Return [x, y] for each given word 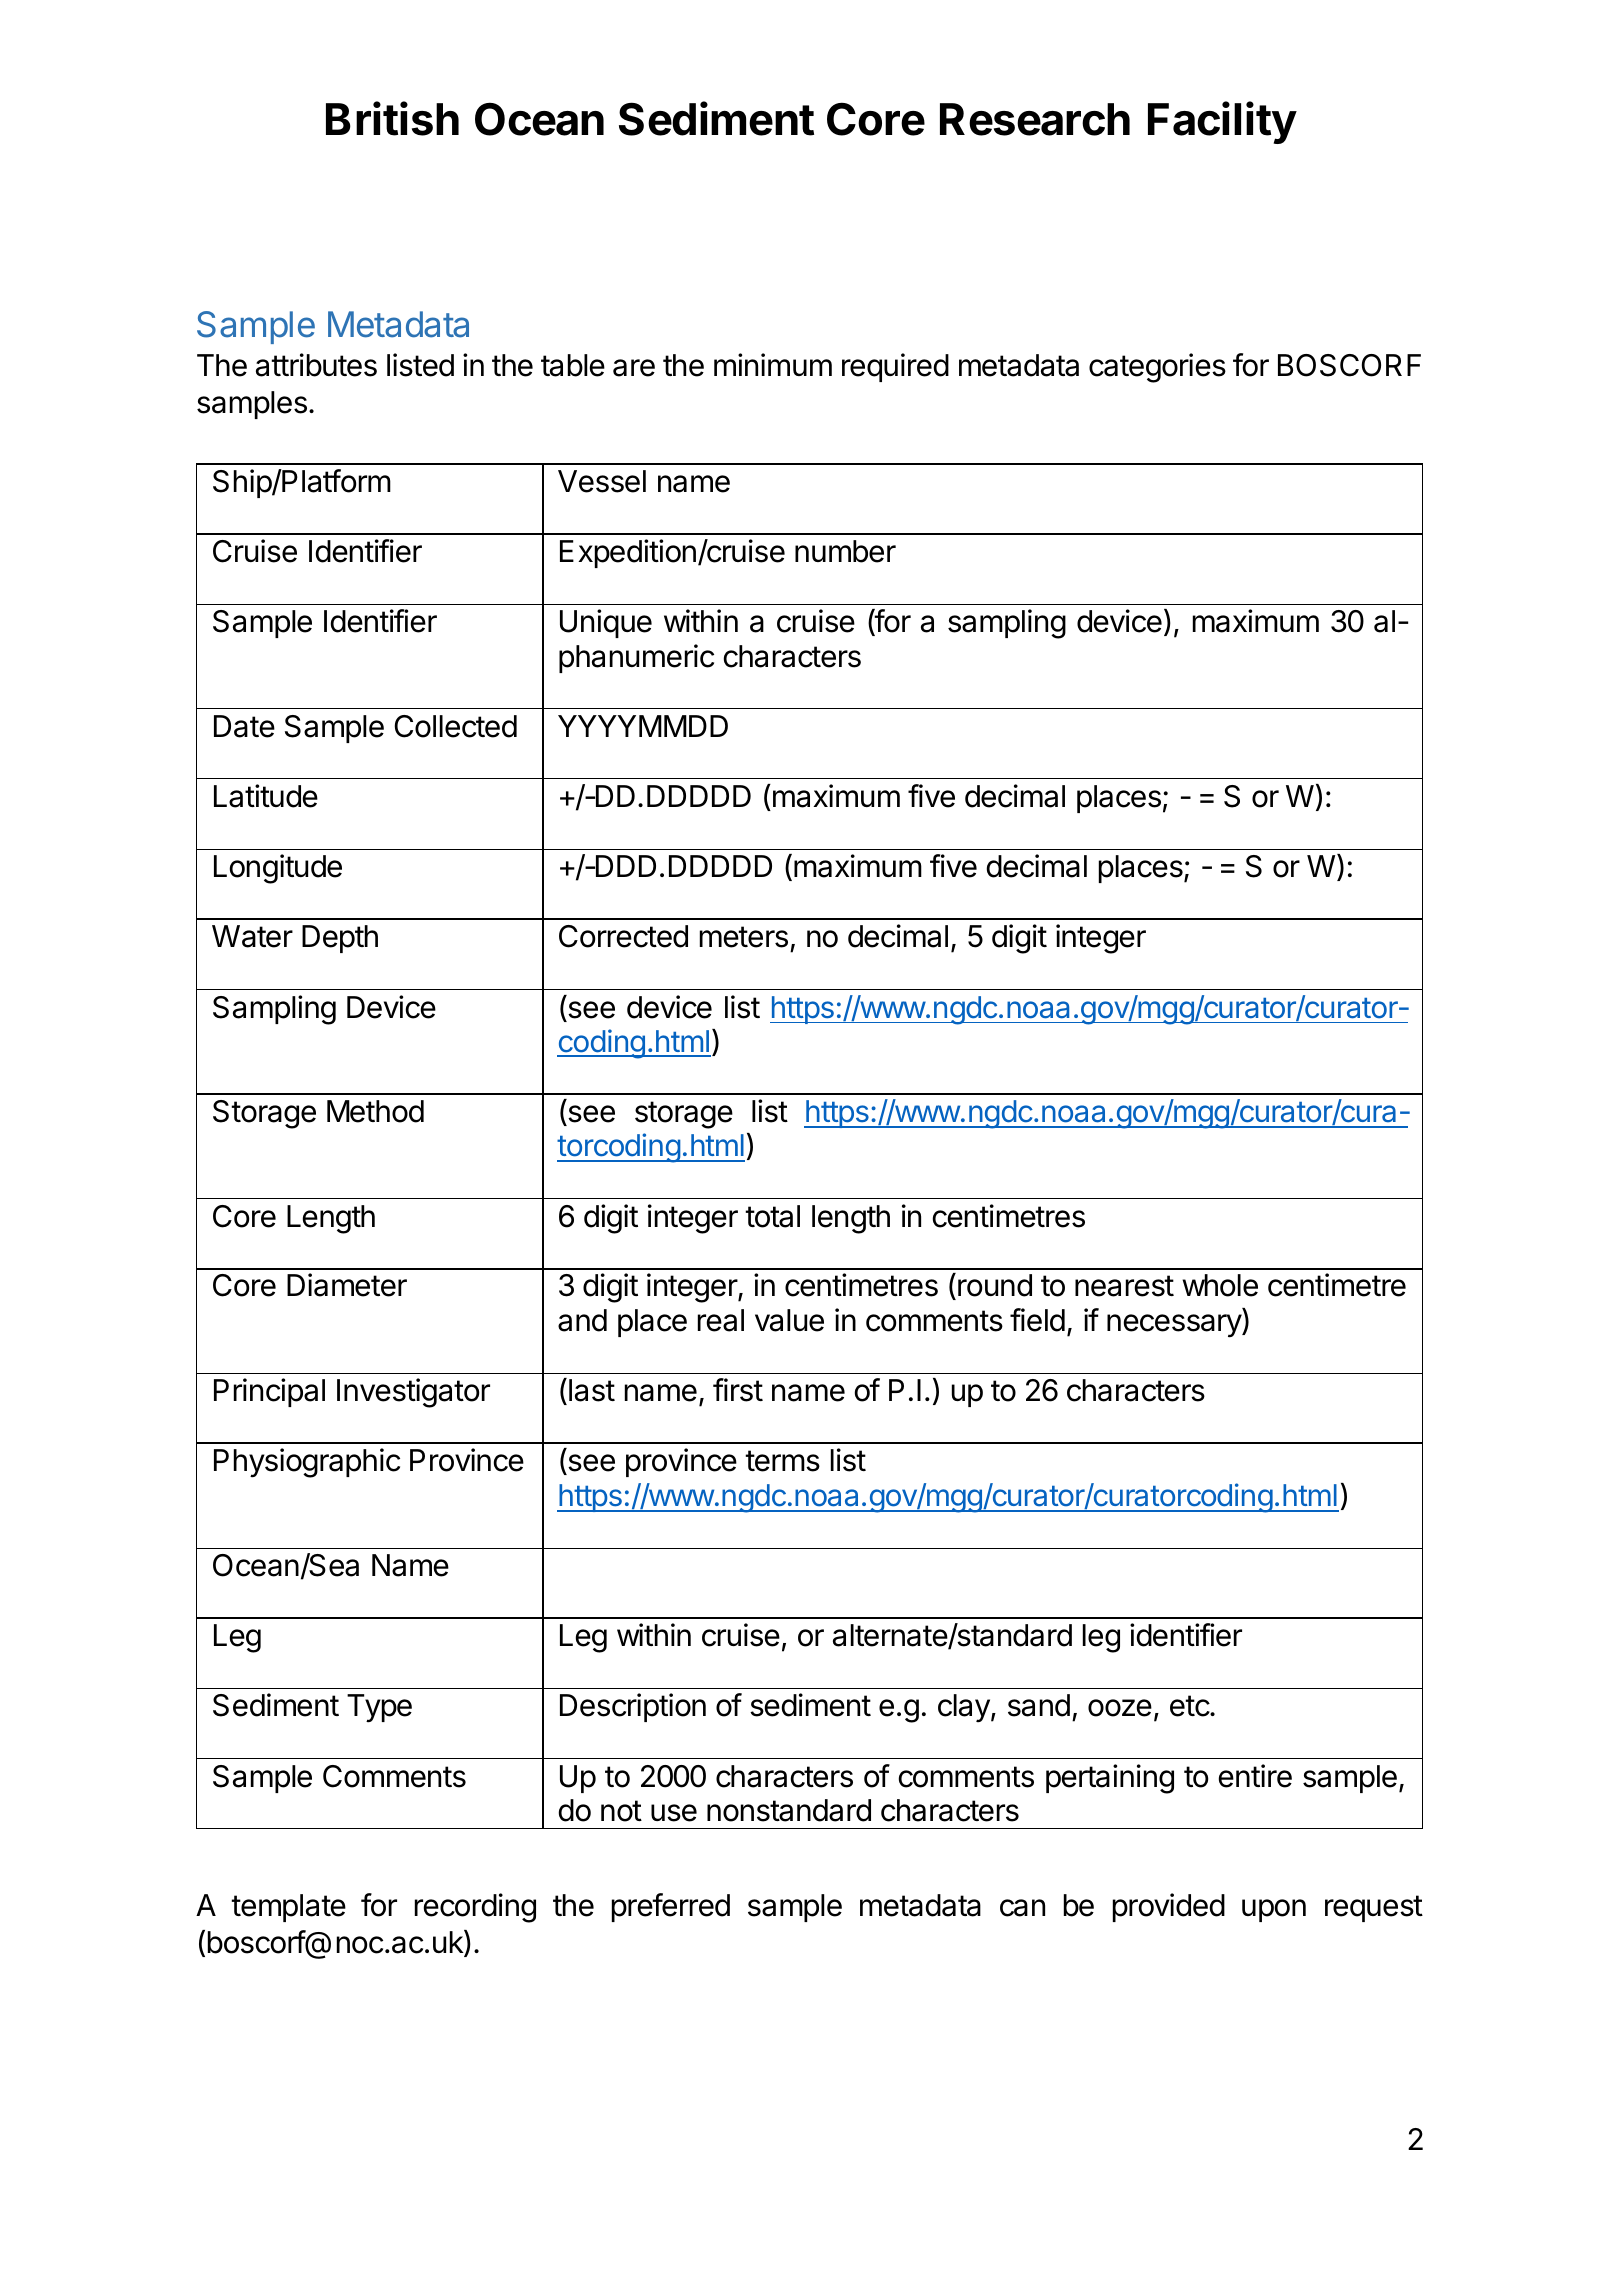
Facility [1222, 123]
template [288, 1908]
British [392, 119]
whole [1220, 1285]
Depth [340, 939]
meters [744, 937]
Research [1035, 119]
